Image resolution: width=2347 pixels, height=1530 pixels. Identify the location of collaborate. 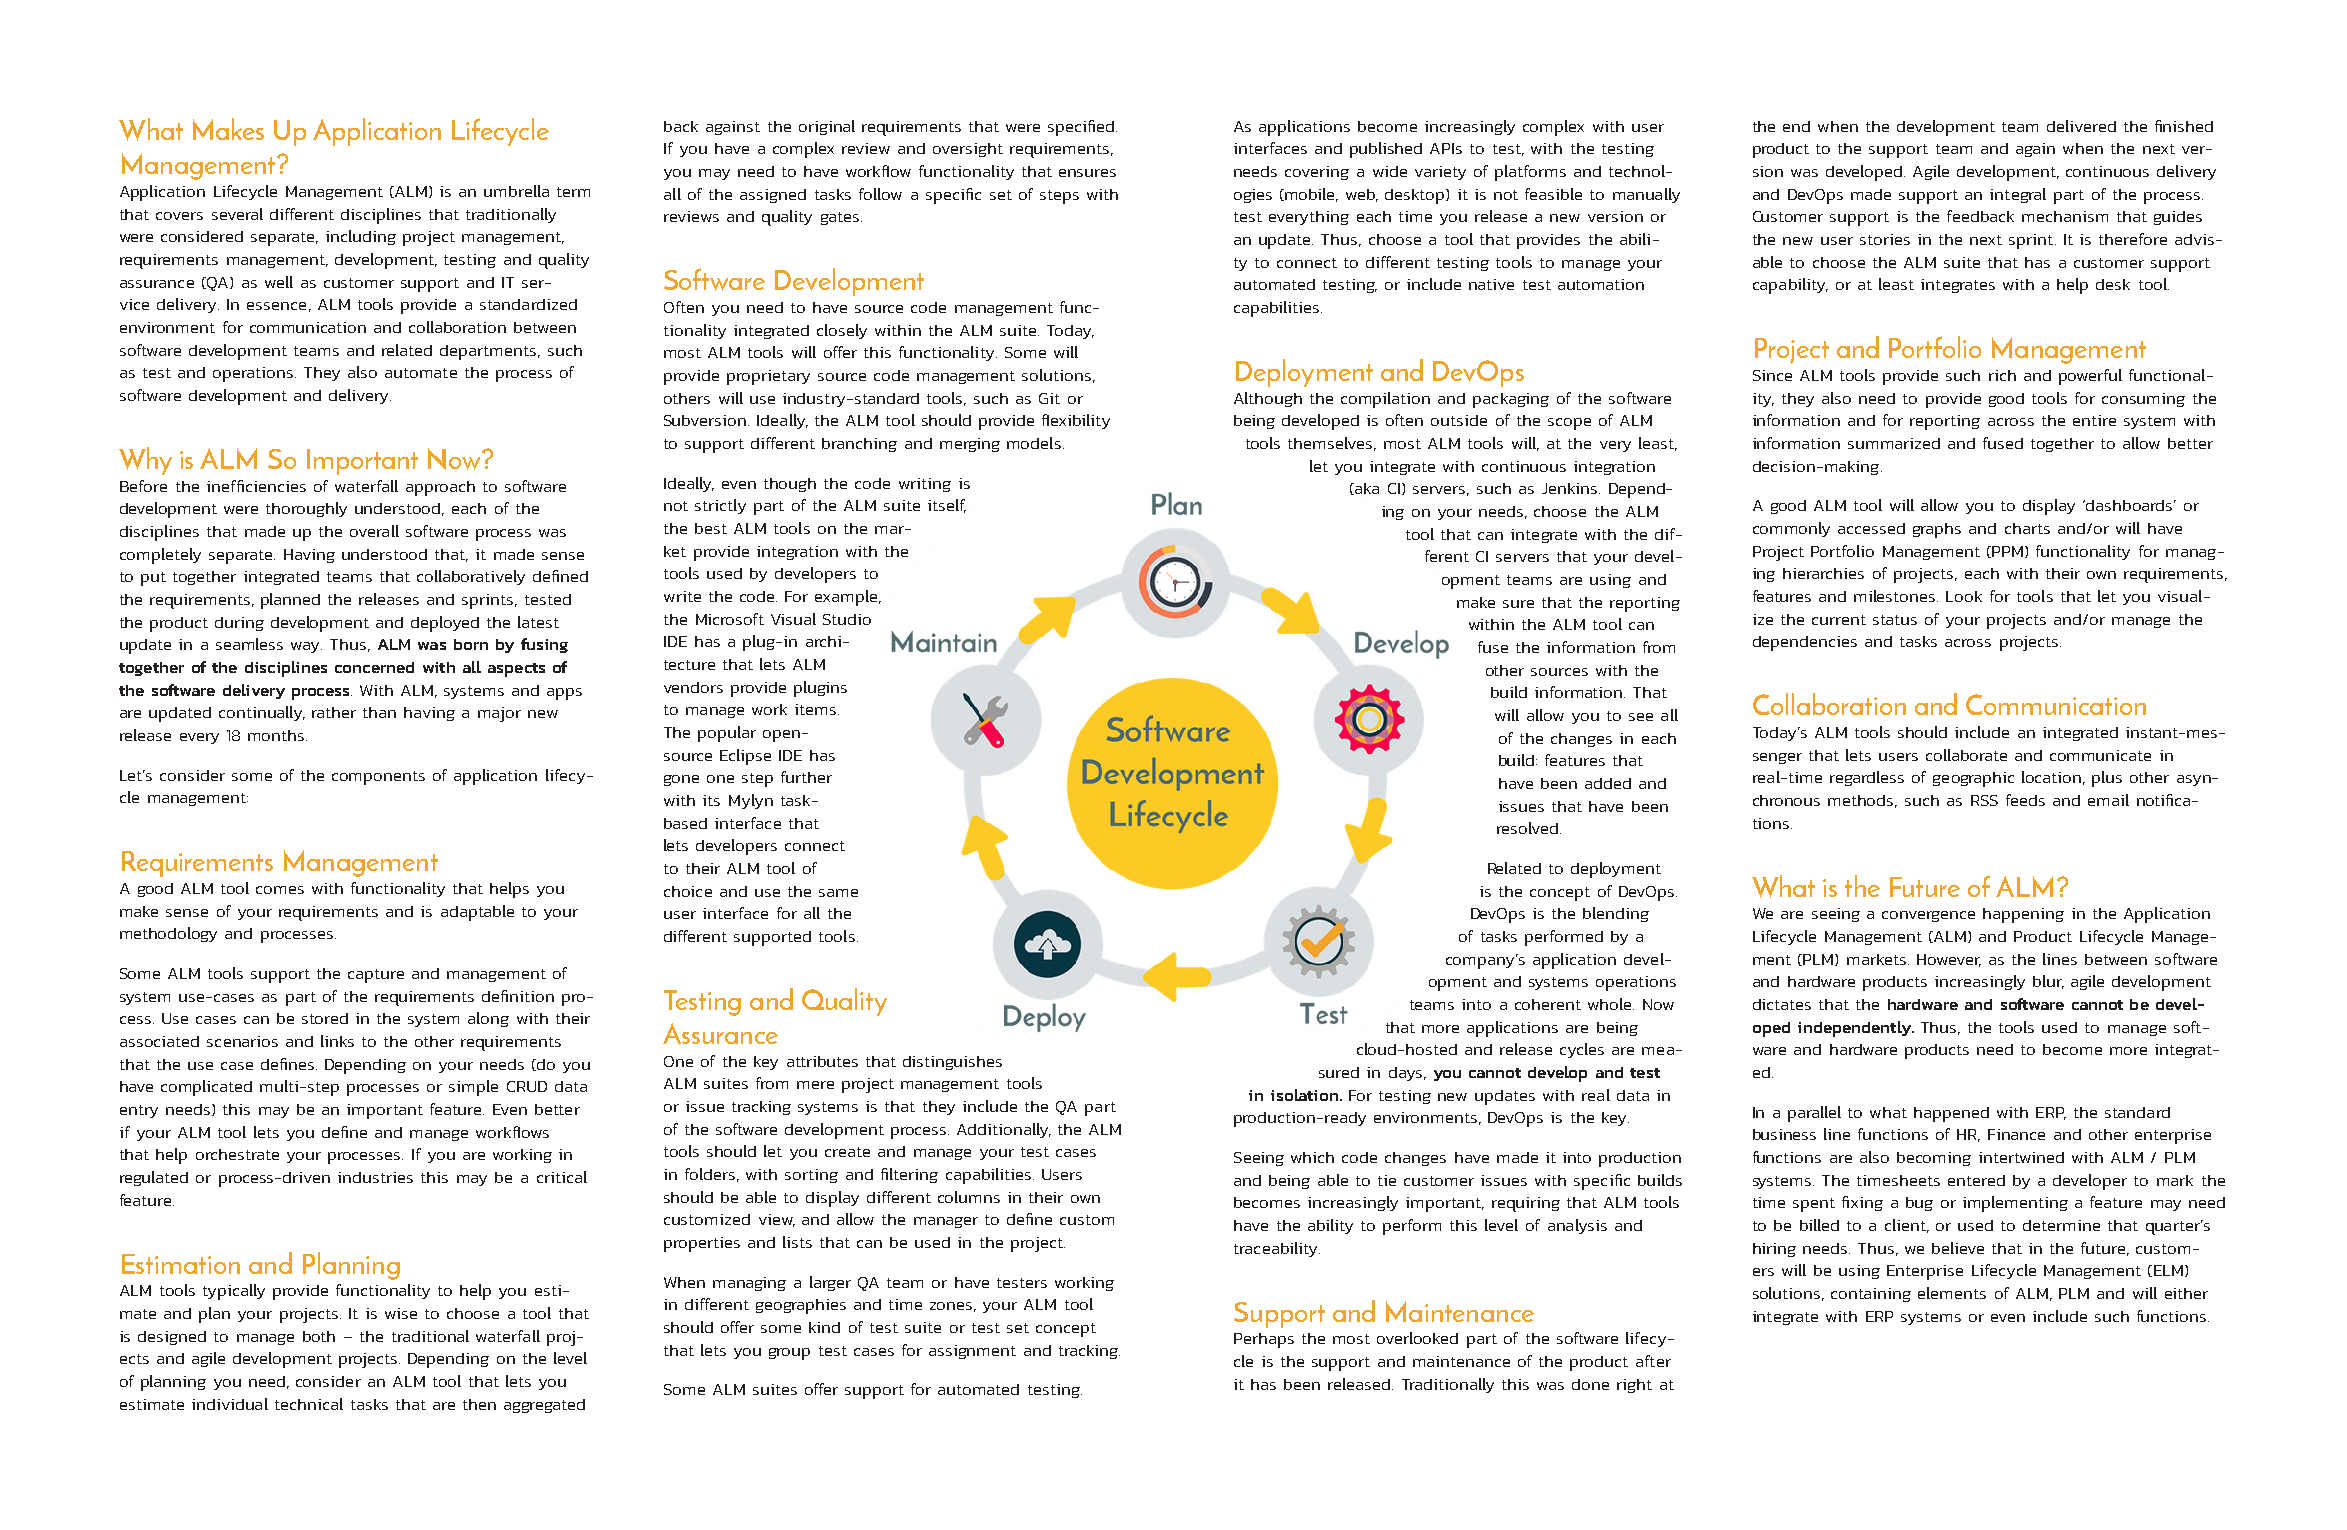
(1966, 755).
